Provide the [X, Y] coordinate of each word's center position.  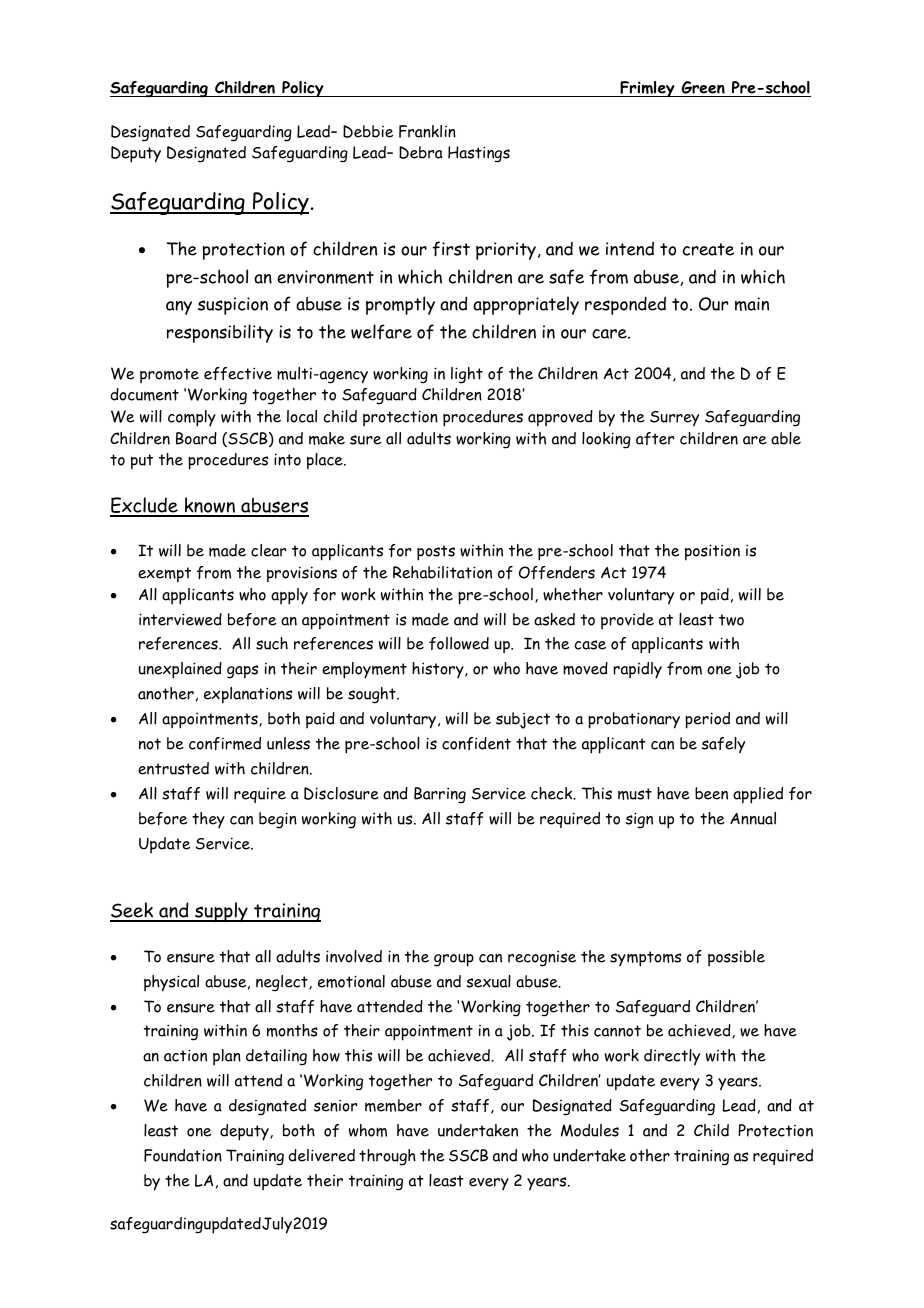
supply [221, 912]
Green [703, 89]
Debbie [368, 131]
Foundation [183, 1155]
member [393, 1105]
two [731, 620]
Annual [753, 818]
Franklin [427, 131]
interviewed [180, 619]
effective [238, 373]
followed [459, 643]
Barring [440, 795]
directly [672, 1057]
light [467, 375]
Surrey [674, 419]
